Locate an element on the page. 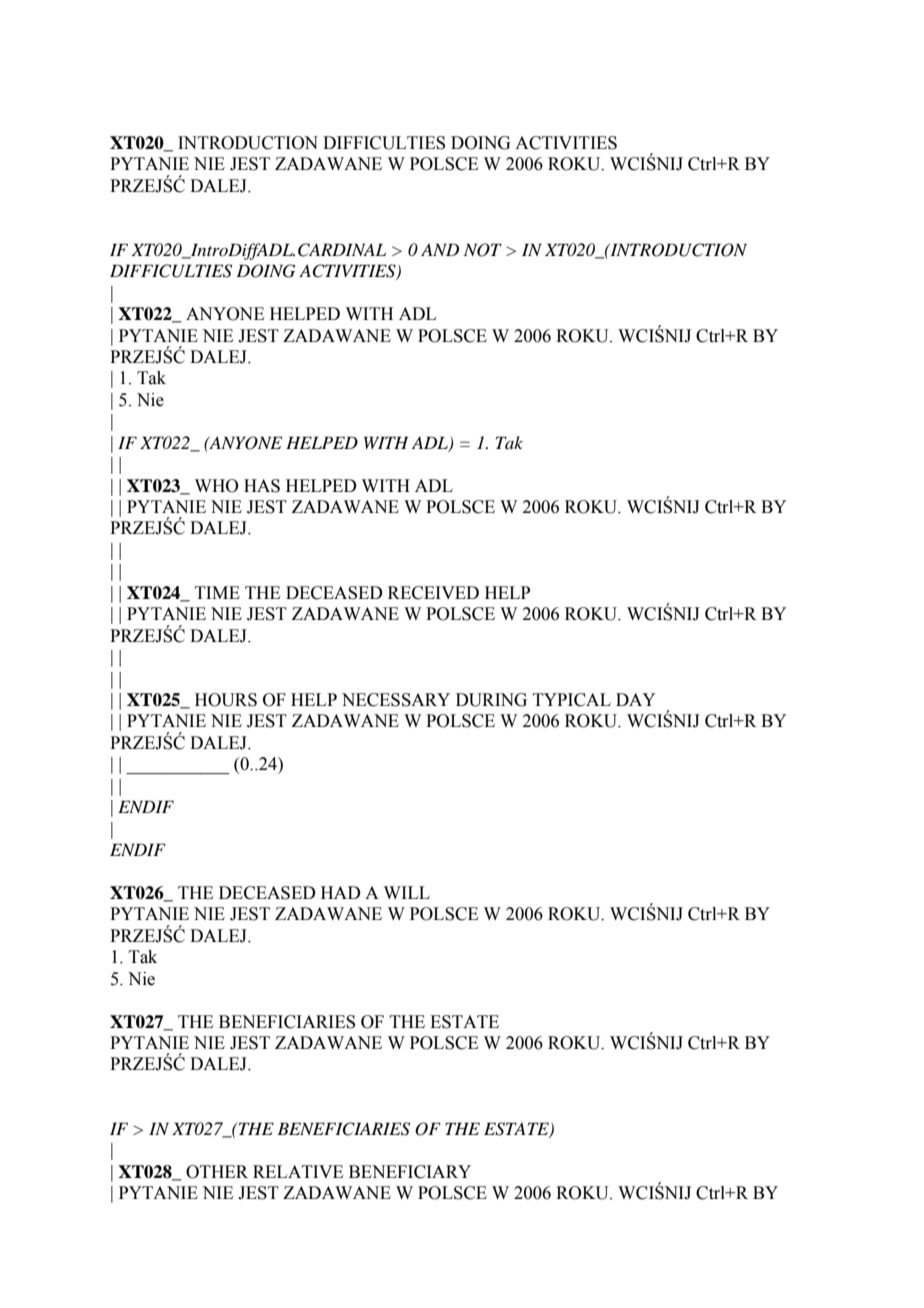 This document has width=924, height=1308. RECEIVED is located at coordinates (433, 593).
